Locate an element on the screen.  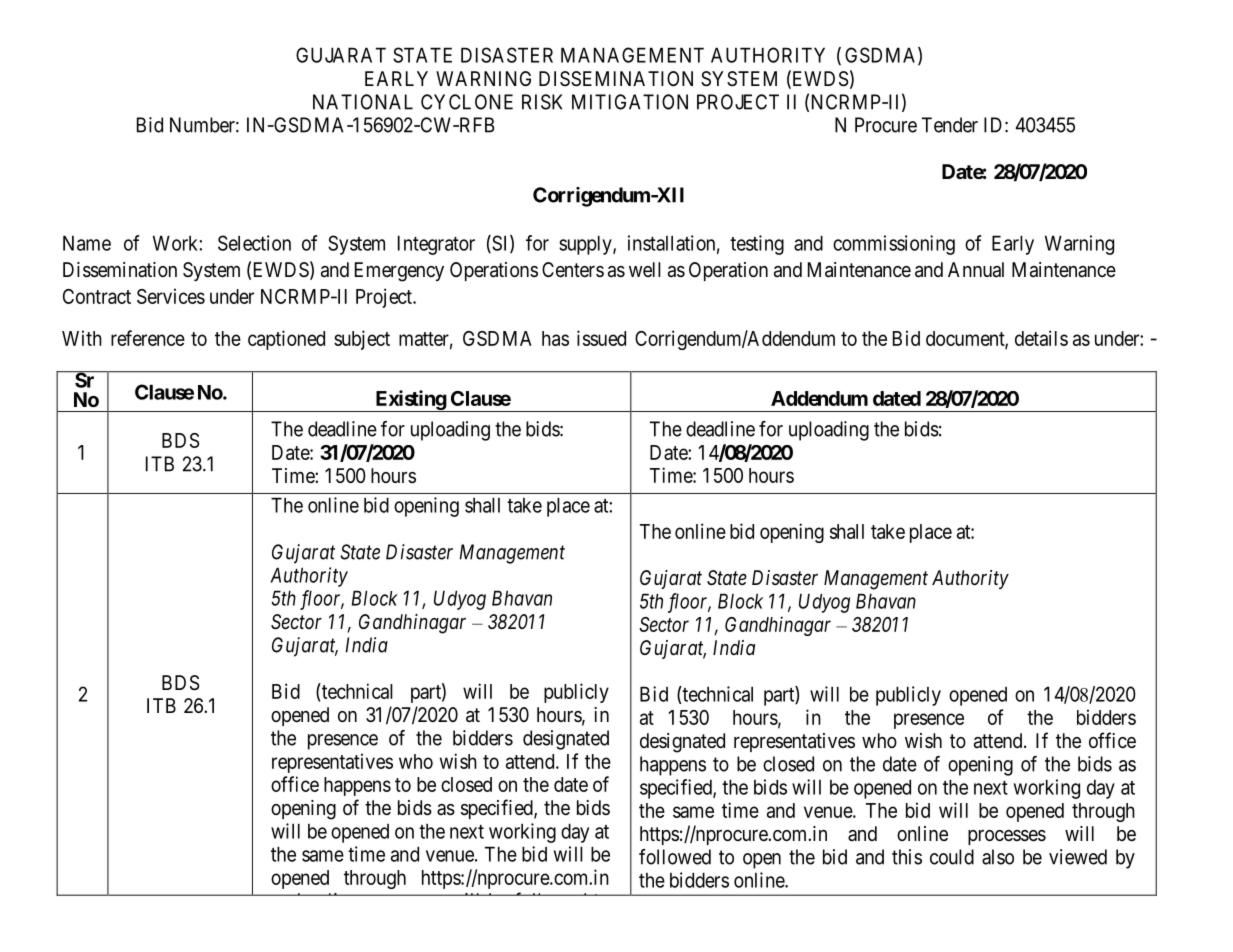
supply is located at coordinates (586, 245).
